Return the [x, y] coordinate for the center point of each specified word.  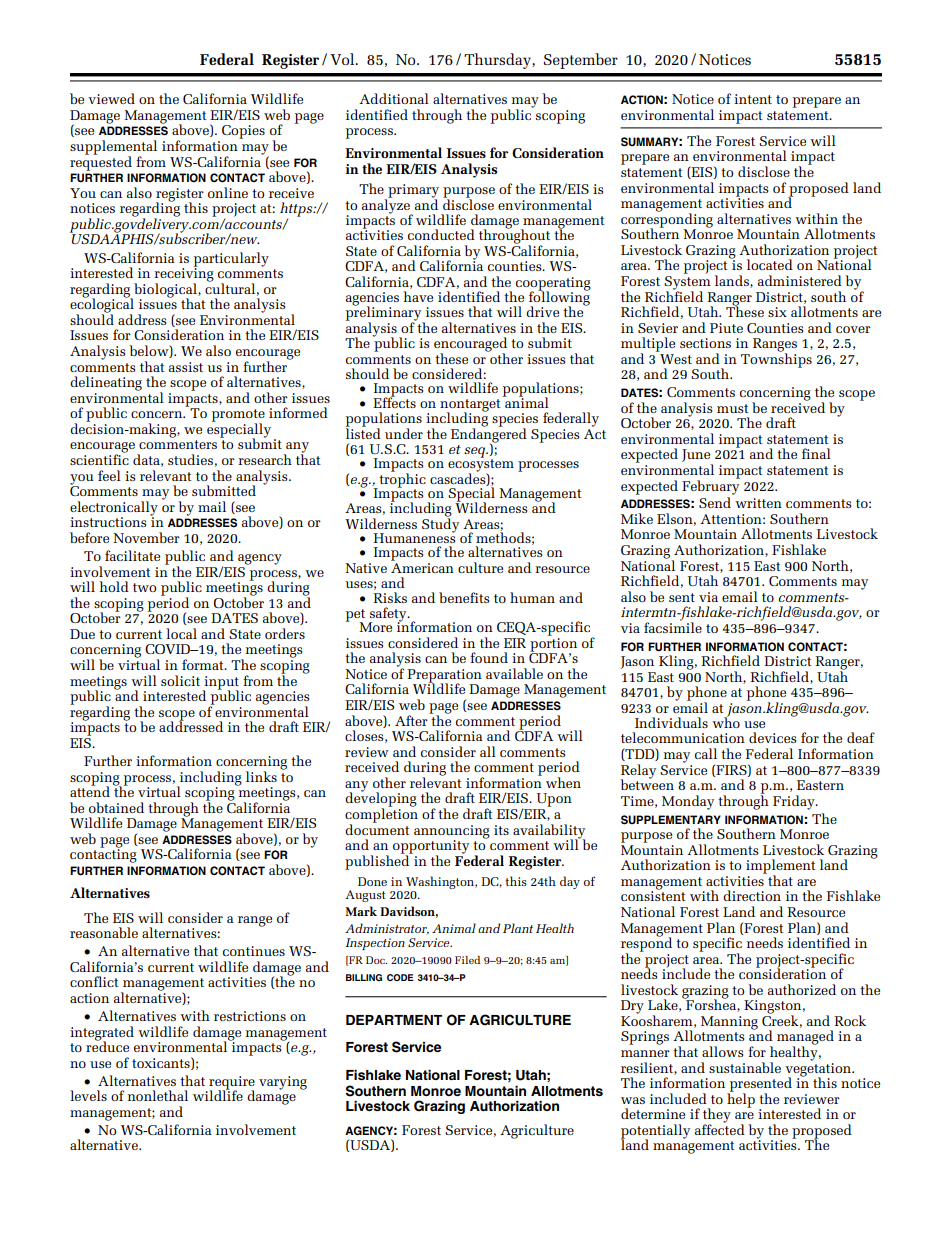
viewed [111, 98]
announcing [452, 833]
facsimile [673, 626]
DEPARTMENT [394, 1020]
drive [542, 311]
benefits [464, 597]
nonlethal [158, 1095]
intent [753, 99]
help [741, 1099]
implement [781, 867]
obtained [116, 807]
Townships [776, 359]
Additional [394, 98]
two [144, 587]
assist [186, 367]
